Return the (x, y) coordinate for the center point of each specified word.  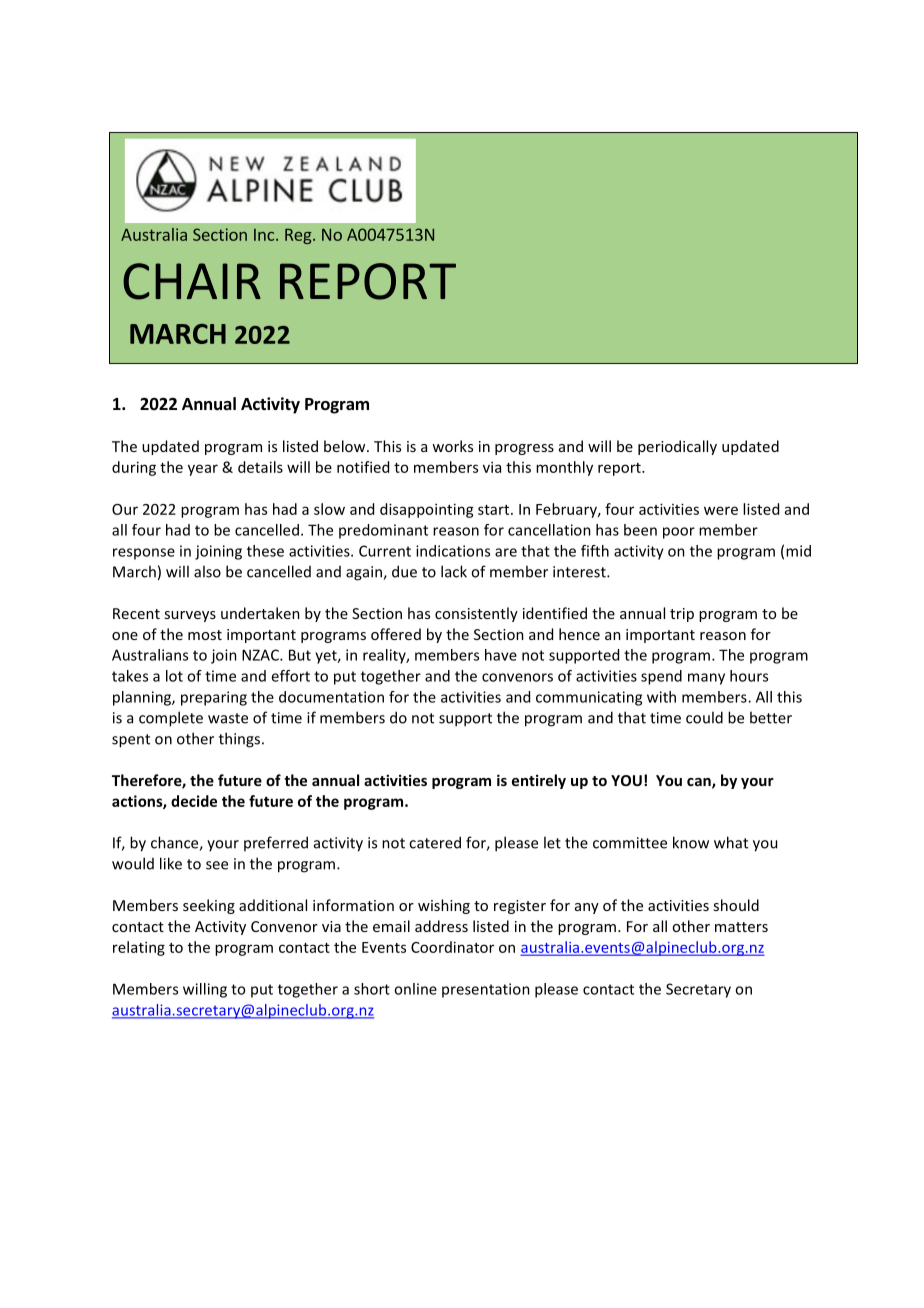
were (721, 510)
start (495, 510)
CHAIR (192, 281)
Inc (265, 235)
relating (139, 948)
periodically (677, 447)
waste (228, 718)
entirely (539, 781)
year (203, 470)
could (704, 717)
